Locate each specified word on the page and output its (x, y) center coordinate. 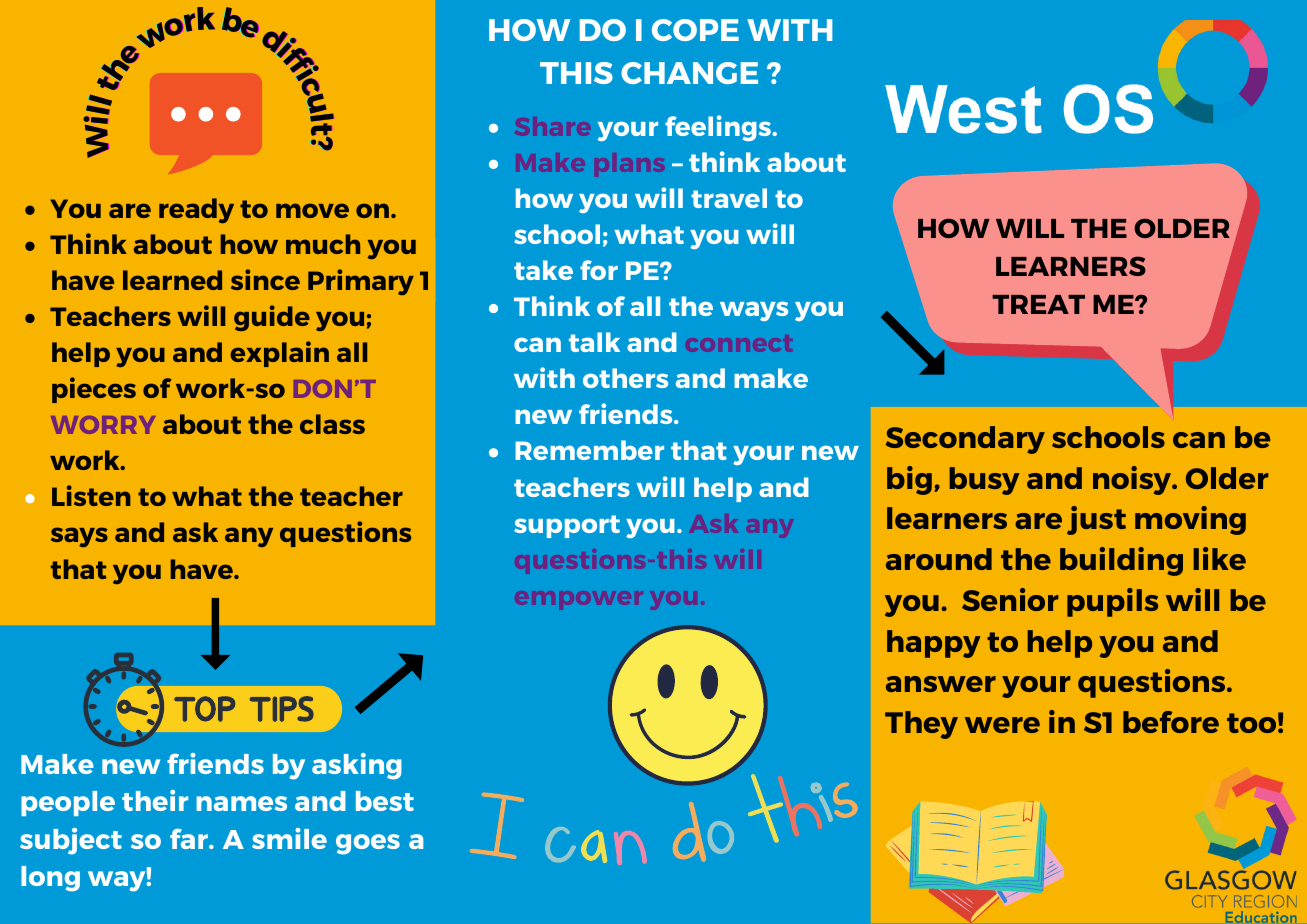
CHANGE (689, 73)
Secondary (965, 440)
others (625, 378)
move (312, 210)
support (567, 526)
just (1096, 520)
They (921, 725)
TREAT (1038, 304)
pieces (94, 390)
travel (729, 198)
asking (357, 766)
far (190, 839)
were (1002, 725)
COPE (695, 30)
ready (196, 210)
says (79, 537)
